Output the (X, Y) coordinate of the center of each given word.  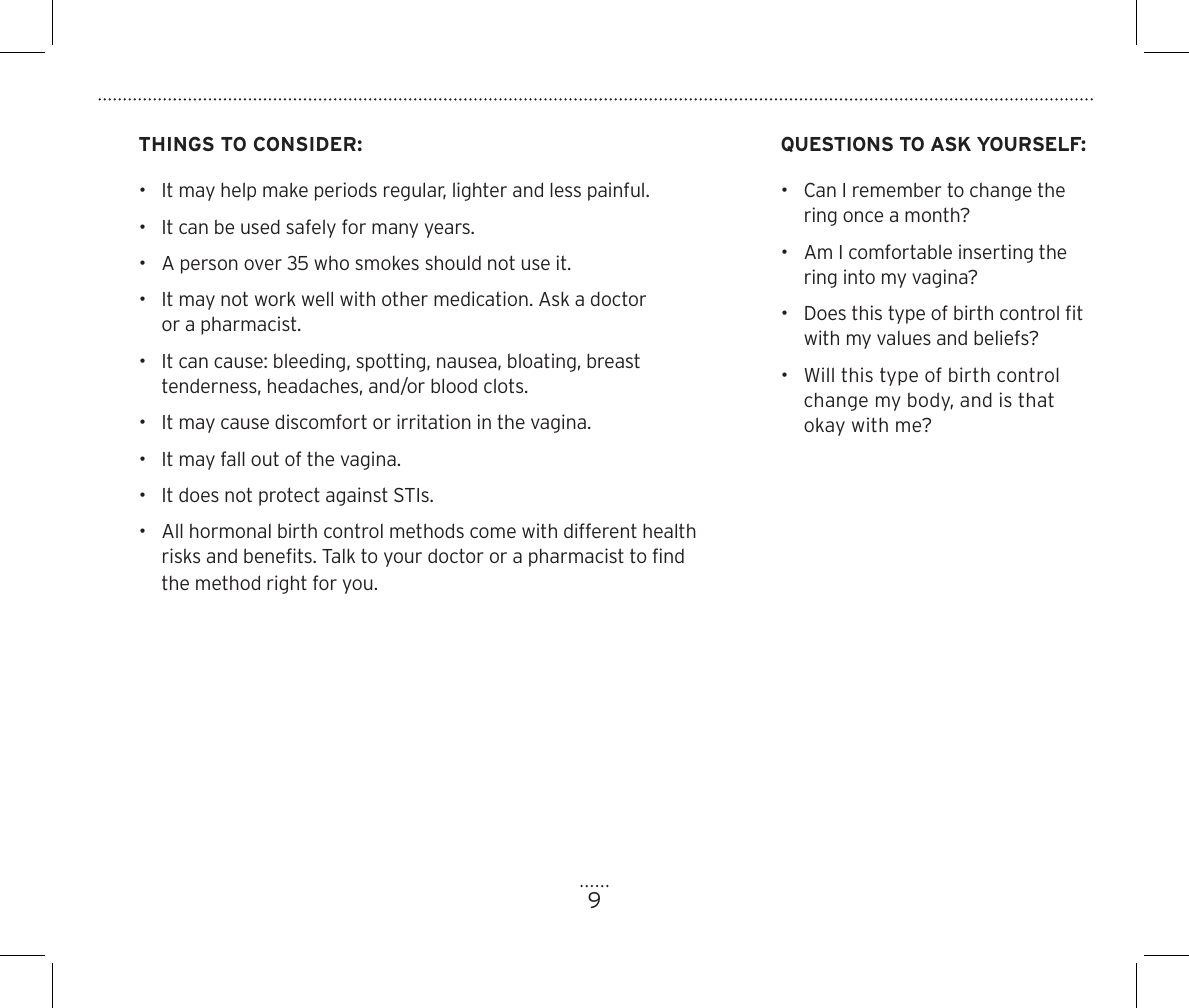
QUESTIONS (837, 144)
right (287, 584)
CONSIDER (305, 144)
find (668, 555)
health (669, 530)
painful (616, 191)
